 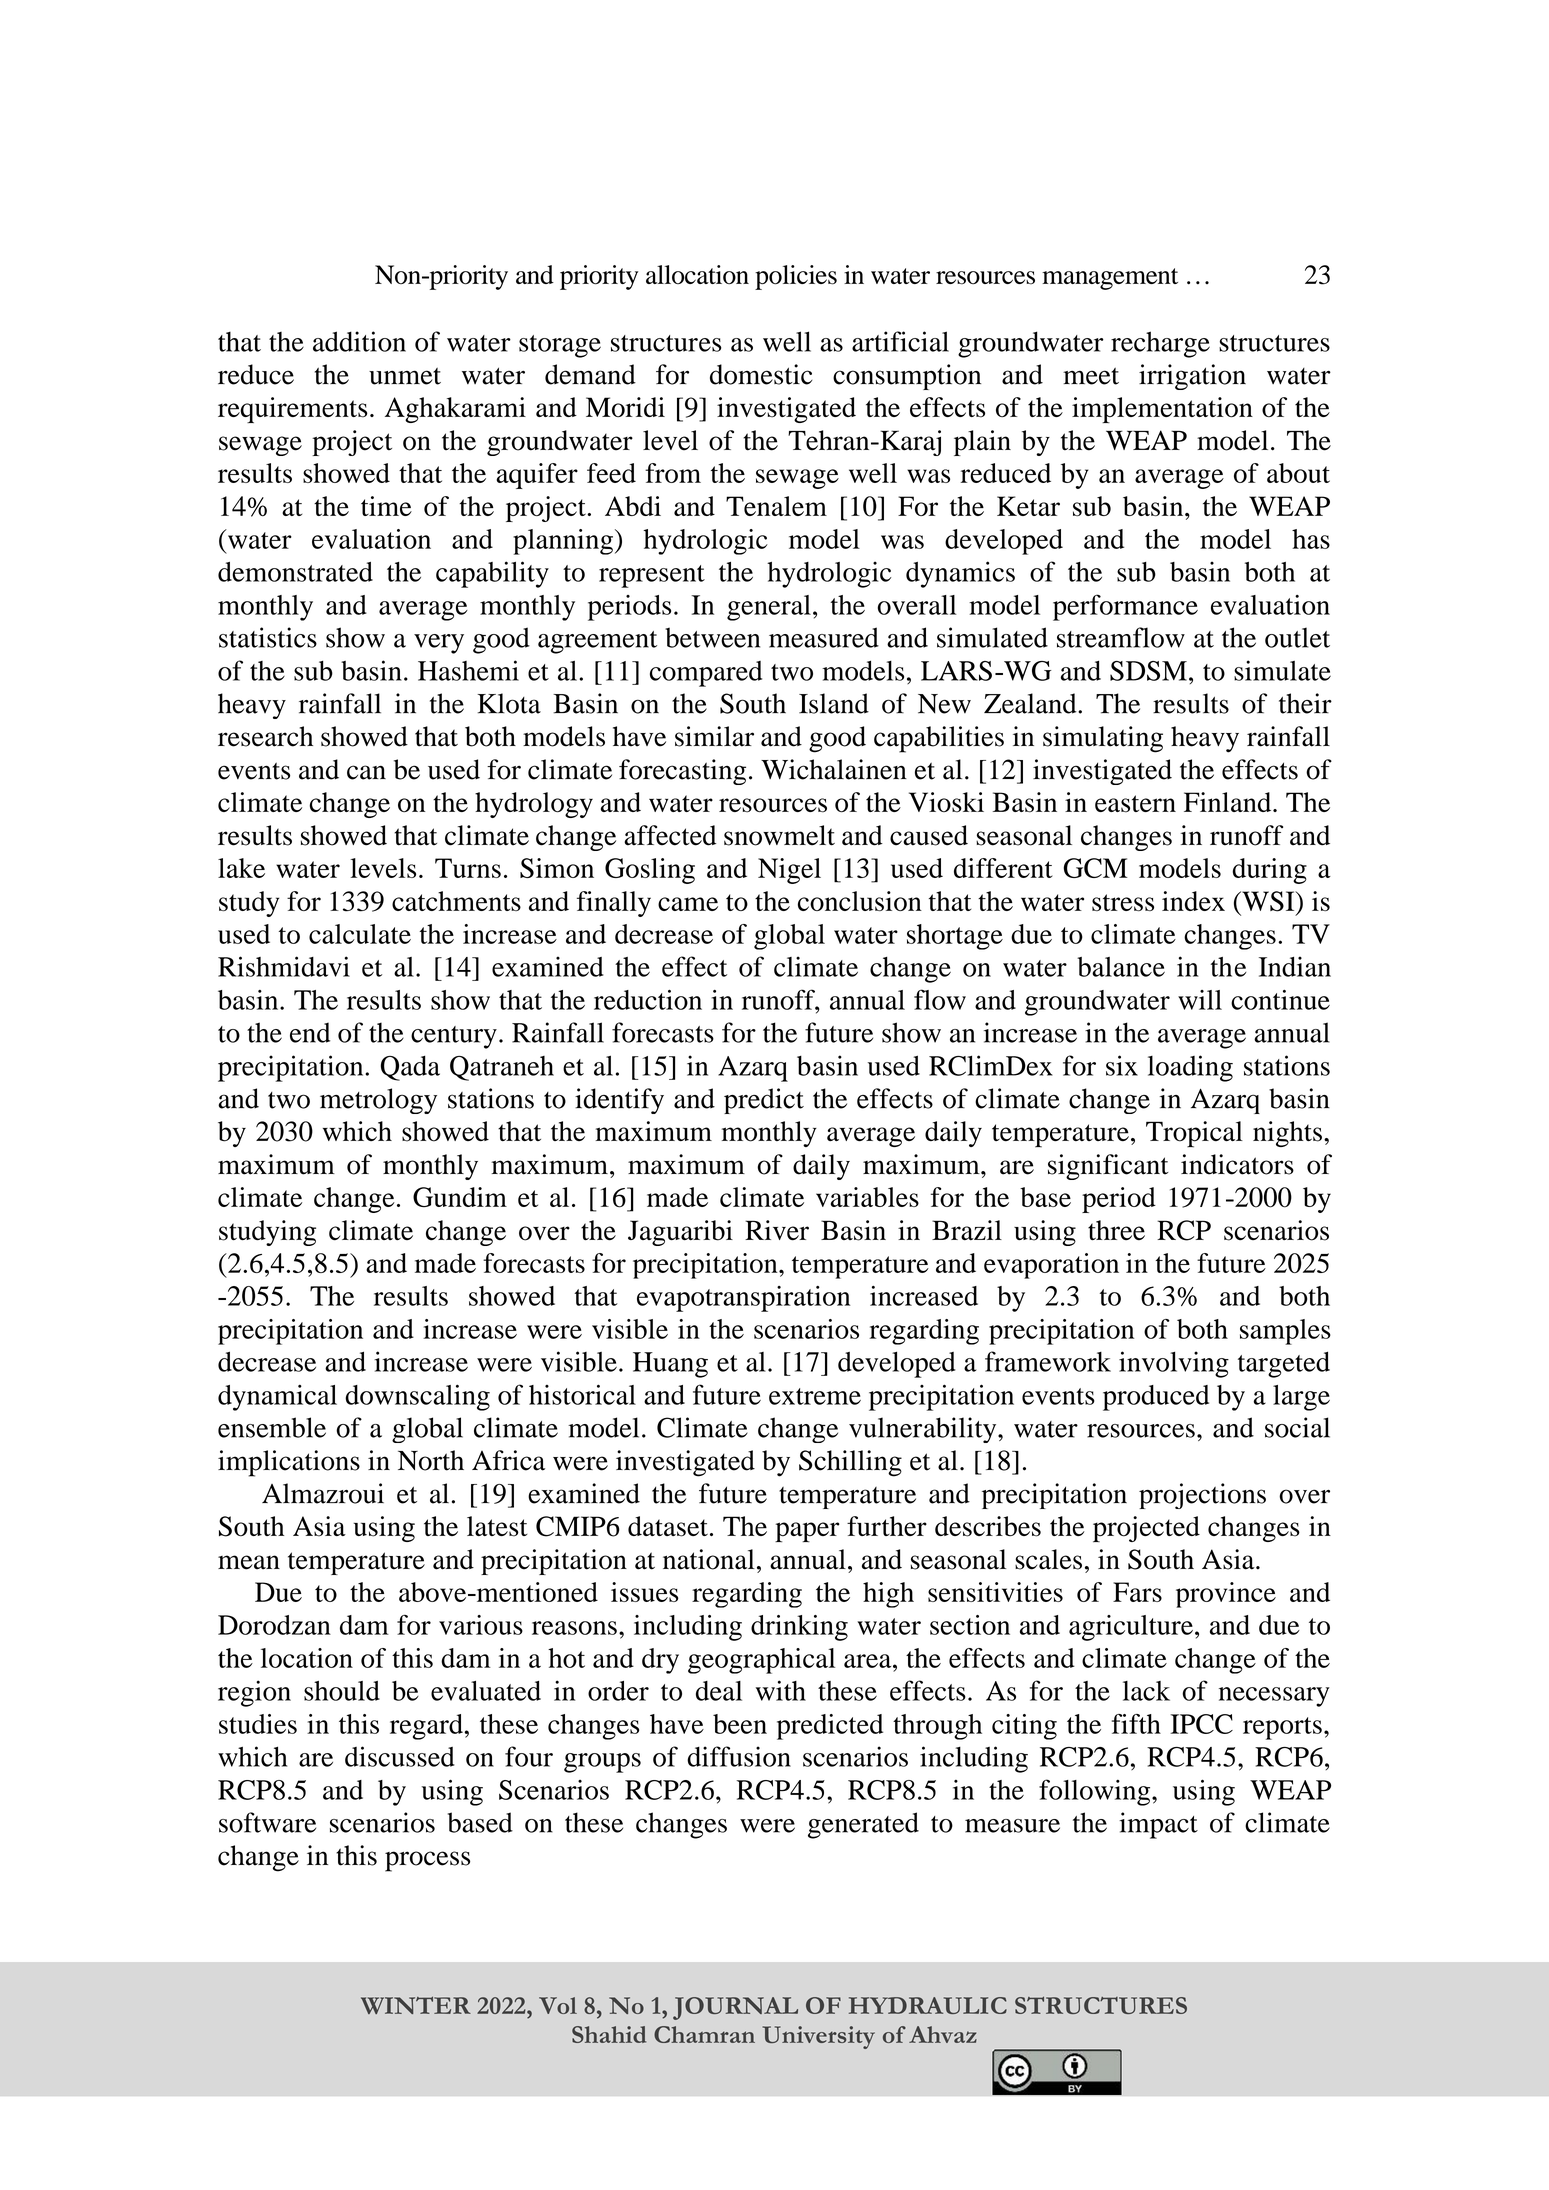 I want to click on WINTER, so click(x=416, y=2005).
